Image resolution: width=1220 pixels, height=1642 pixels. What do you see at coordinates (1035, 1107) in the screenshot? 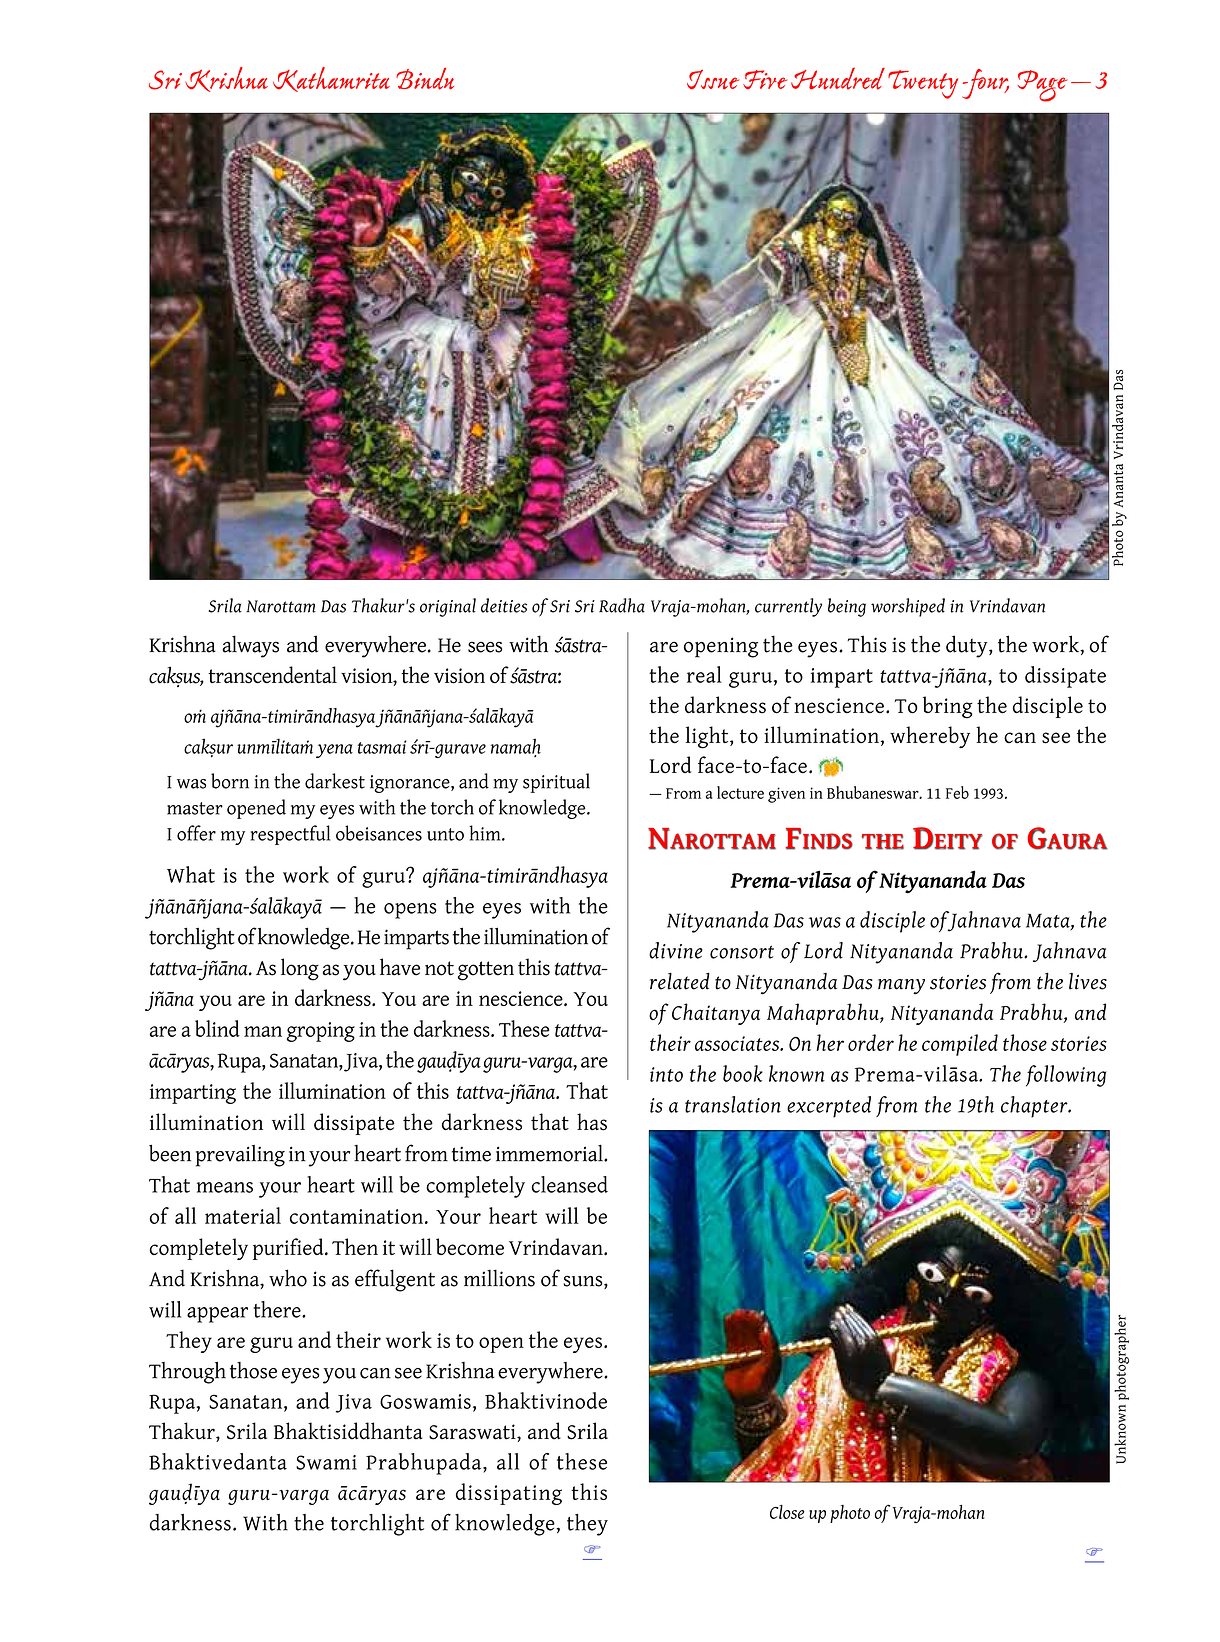
I see `chapter` at bounding box center [1035, 1107].
